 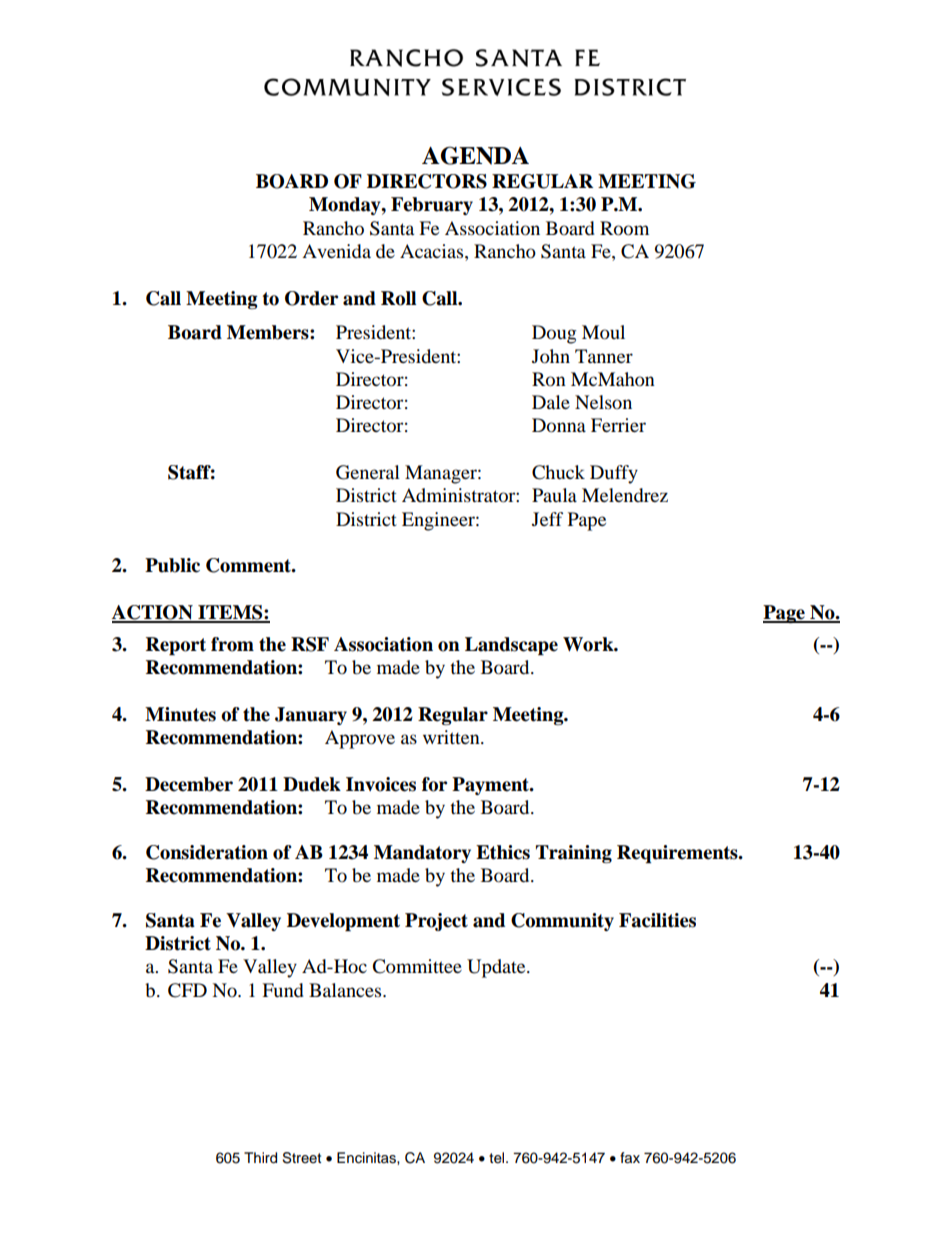 I want to click on Third, so click(x=260, y=1158).
